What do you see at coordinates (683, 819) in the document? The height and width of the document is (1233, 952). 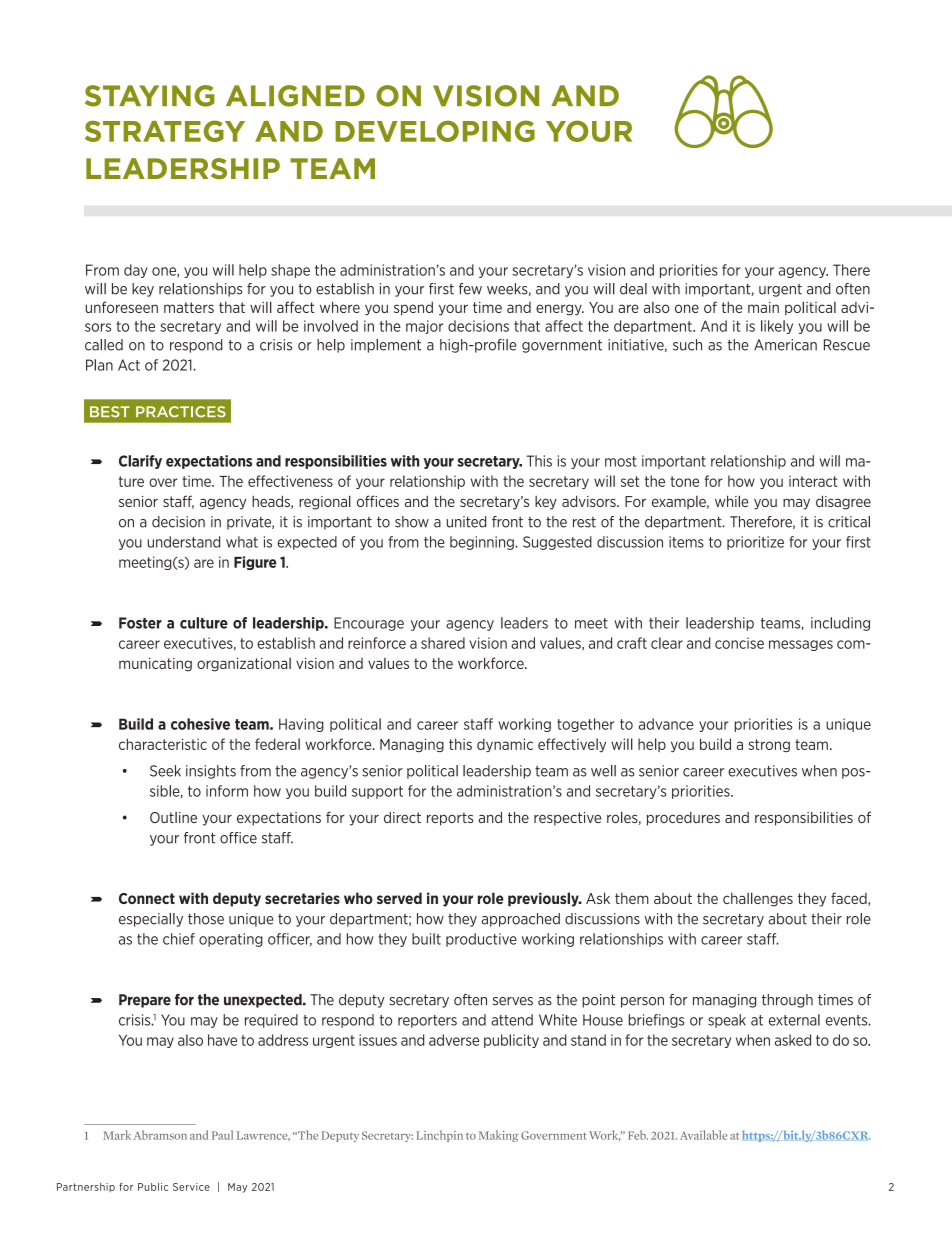 I see `procedures` at bounding box center [683, 819].
